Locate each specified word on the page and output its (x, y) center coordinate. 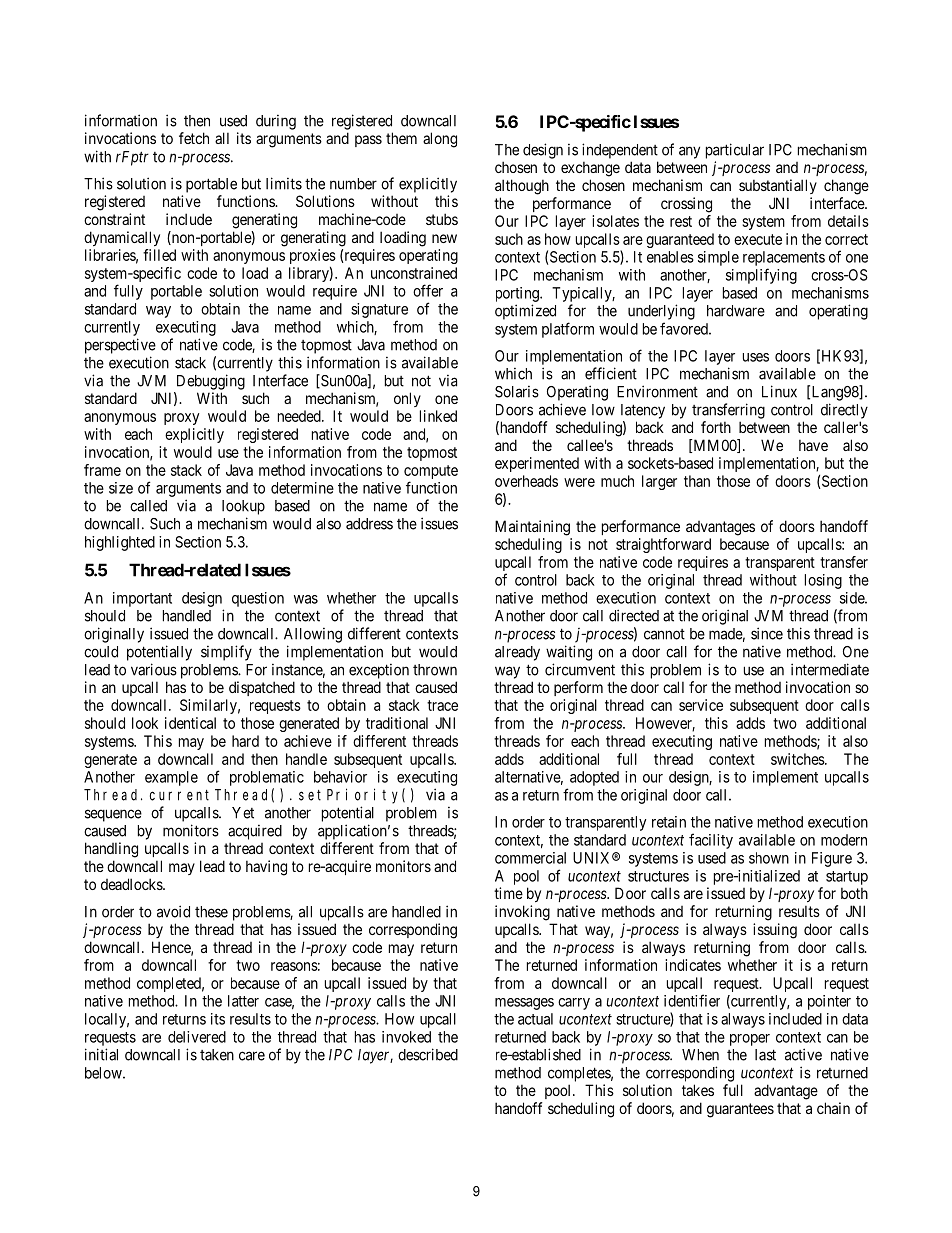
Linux (779, 391)
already (517, 653)
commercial (530, 858)
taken (217, 1055)
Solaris (517, 392)
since (767, 633)
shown (769, 858)
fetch (194, 138)
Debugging (211, 382)
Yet (243, 813)
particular (735, 151)
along (440, 140)
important (142, 599)
